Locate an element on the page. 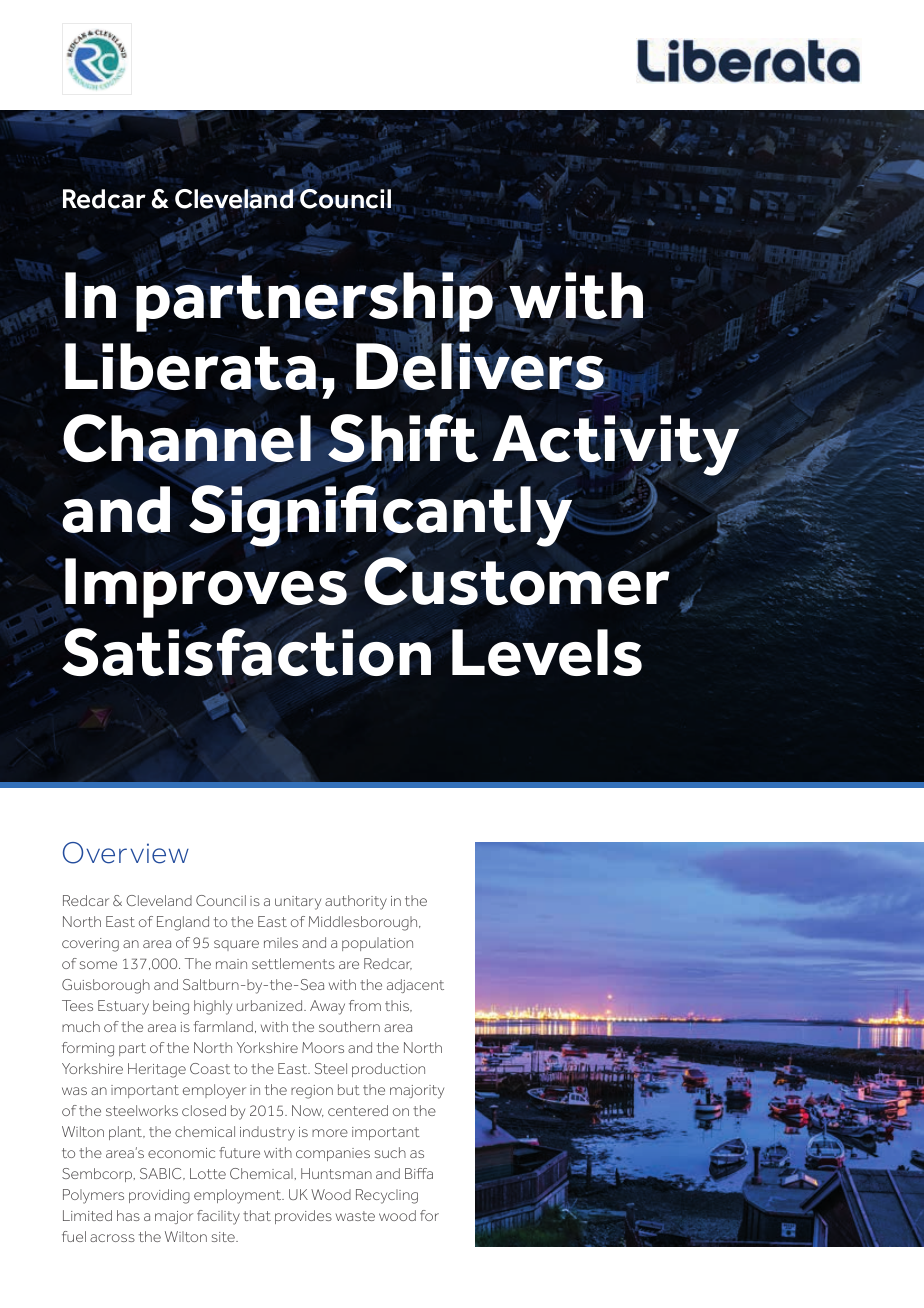  Delivers is located at coordinates (481, 367).
